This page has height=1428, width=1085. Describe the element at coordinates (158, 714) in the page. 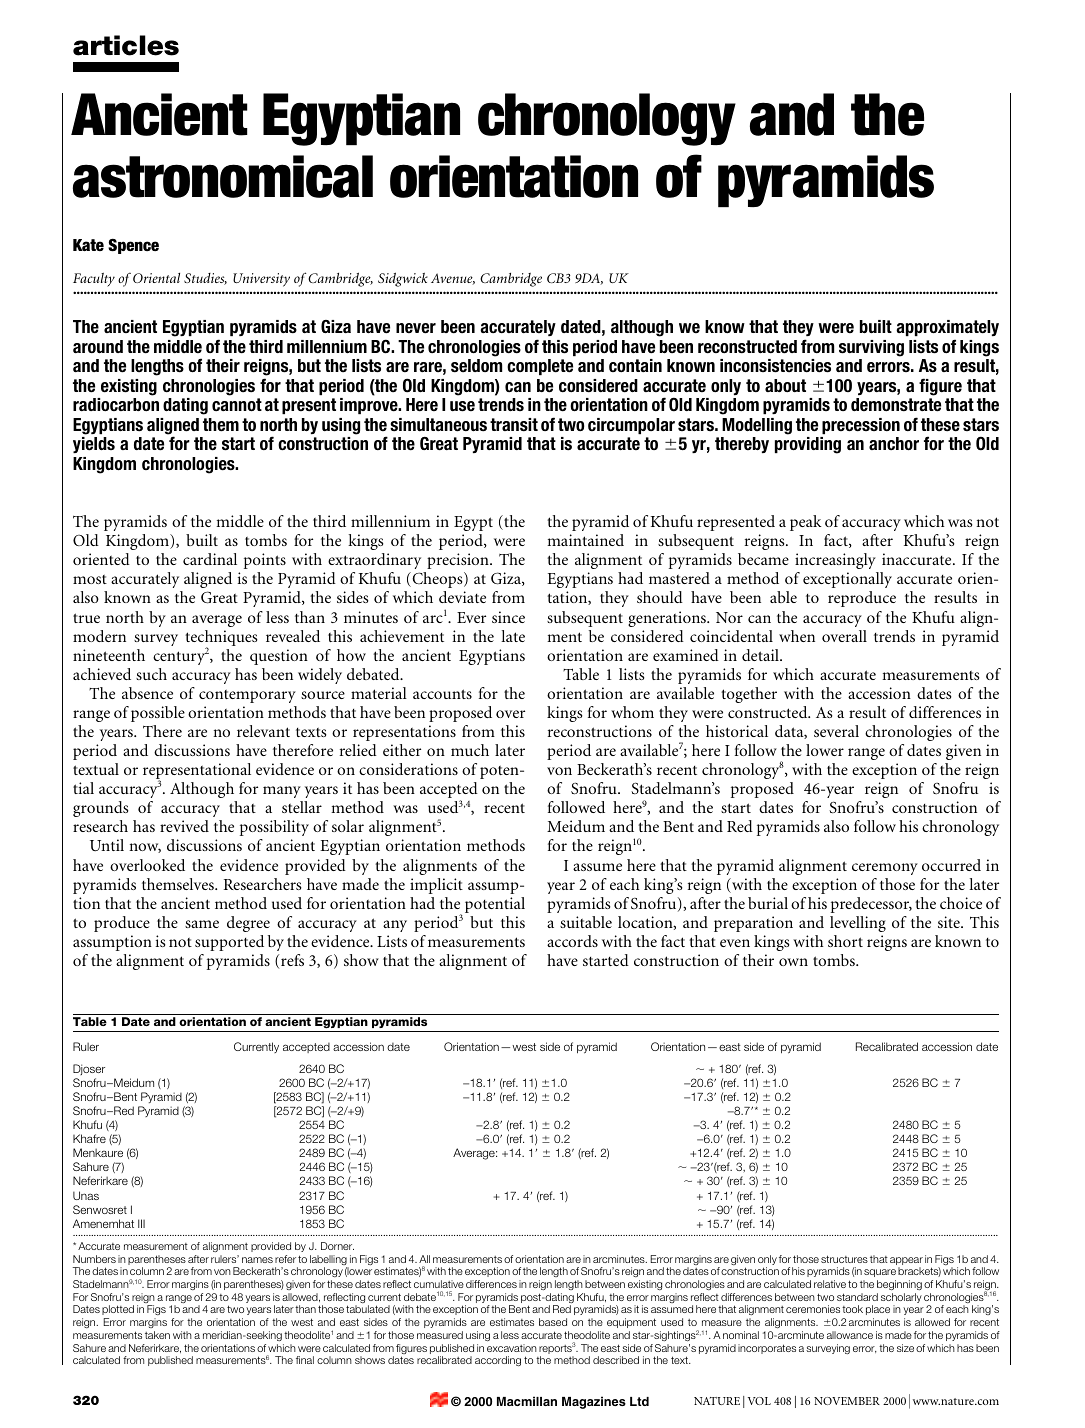

I see `possible` at that location.
